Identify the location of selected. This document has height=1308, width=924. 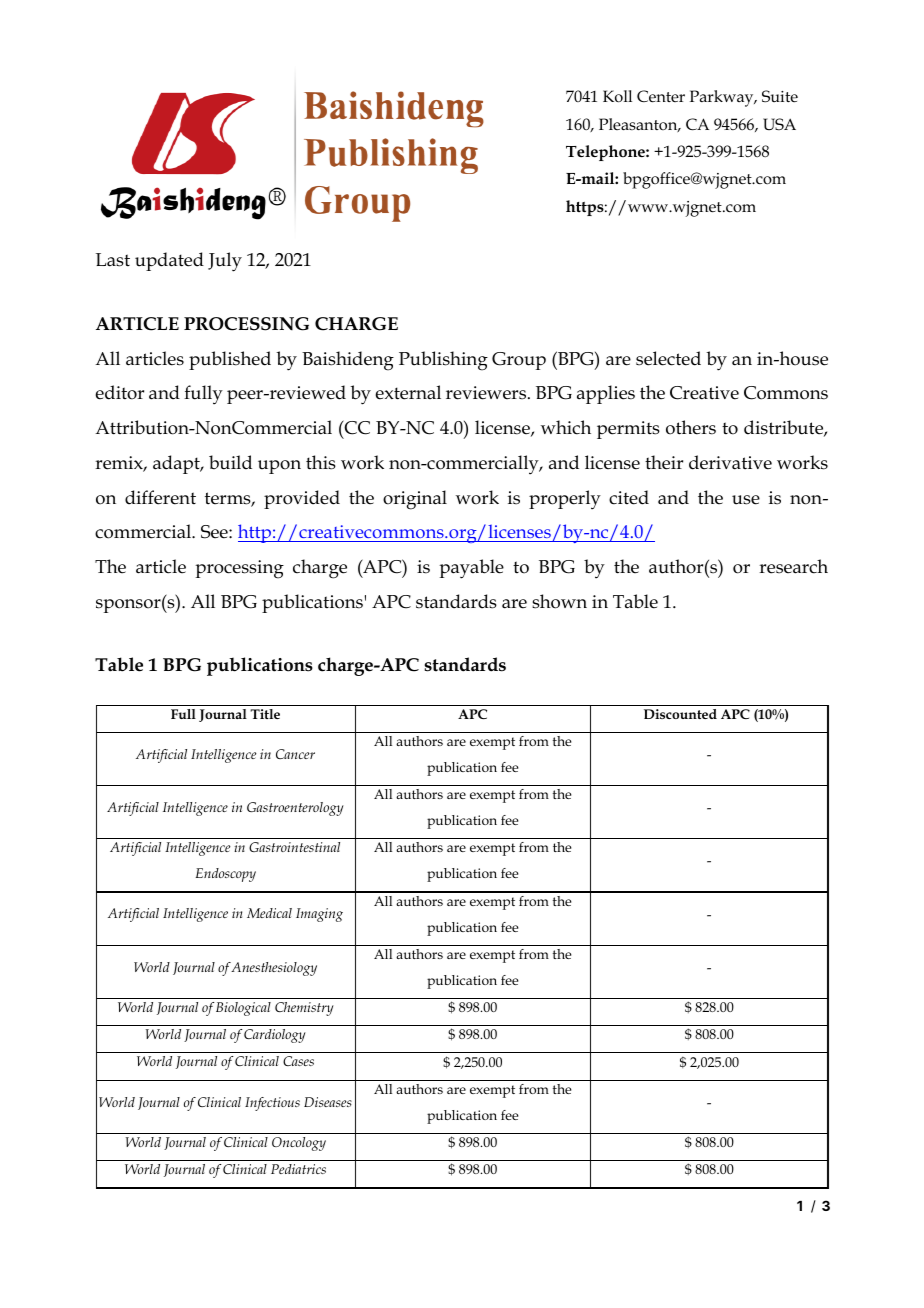
(668, 358).
